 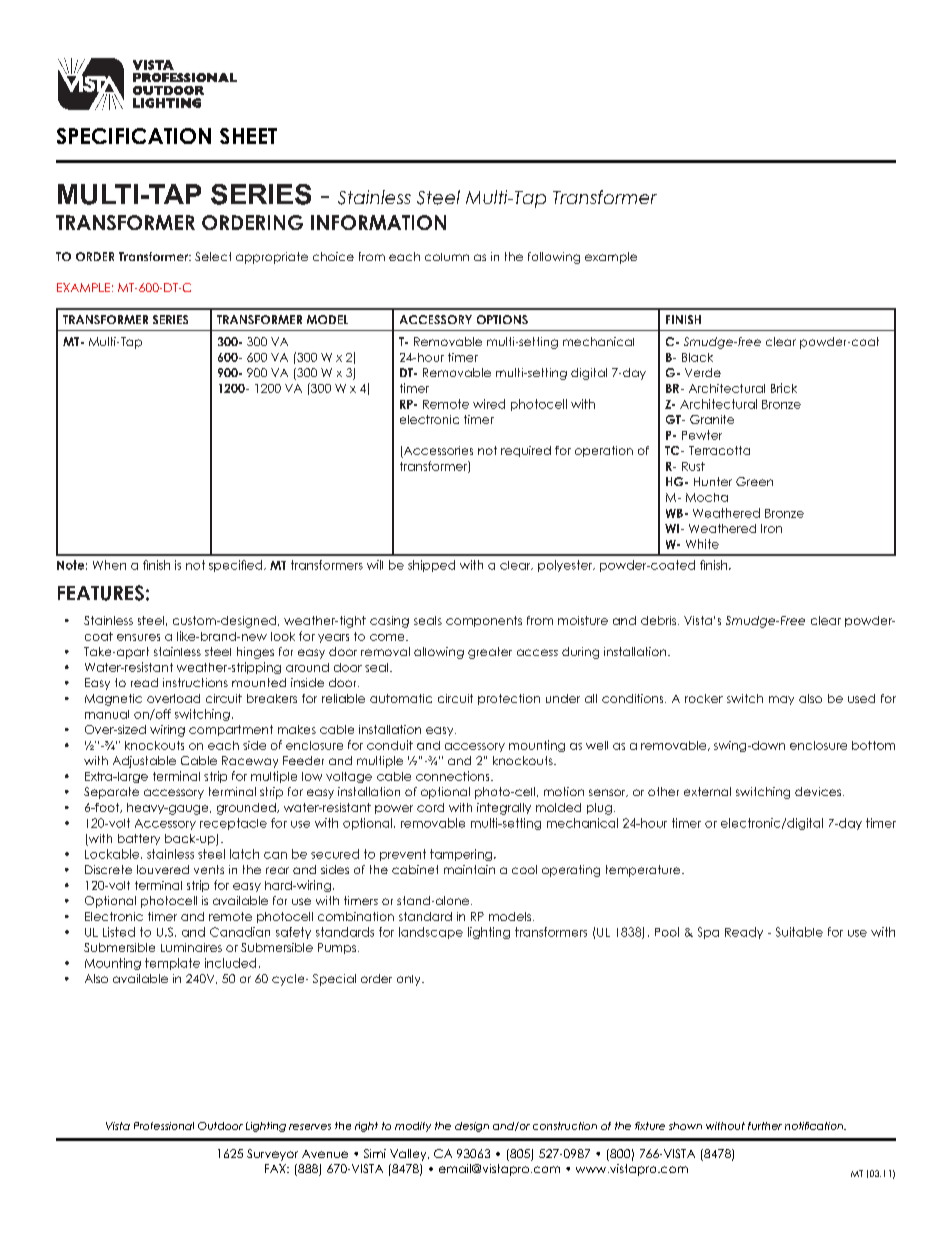 What do you see at coordinates (248, 136) in the image?
I see `SHEET` at bounding box center [248, 136].
